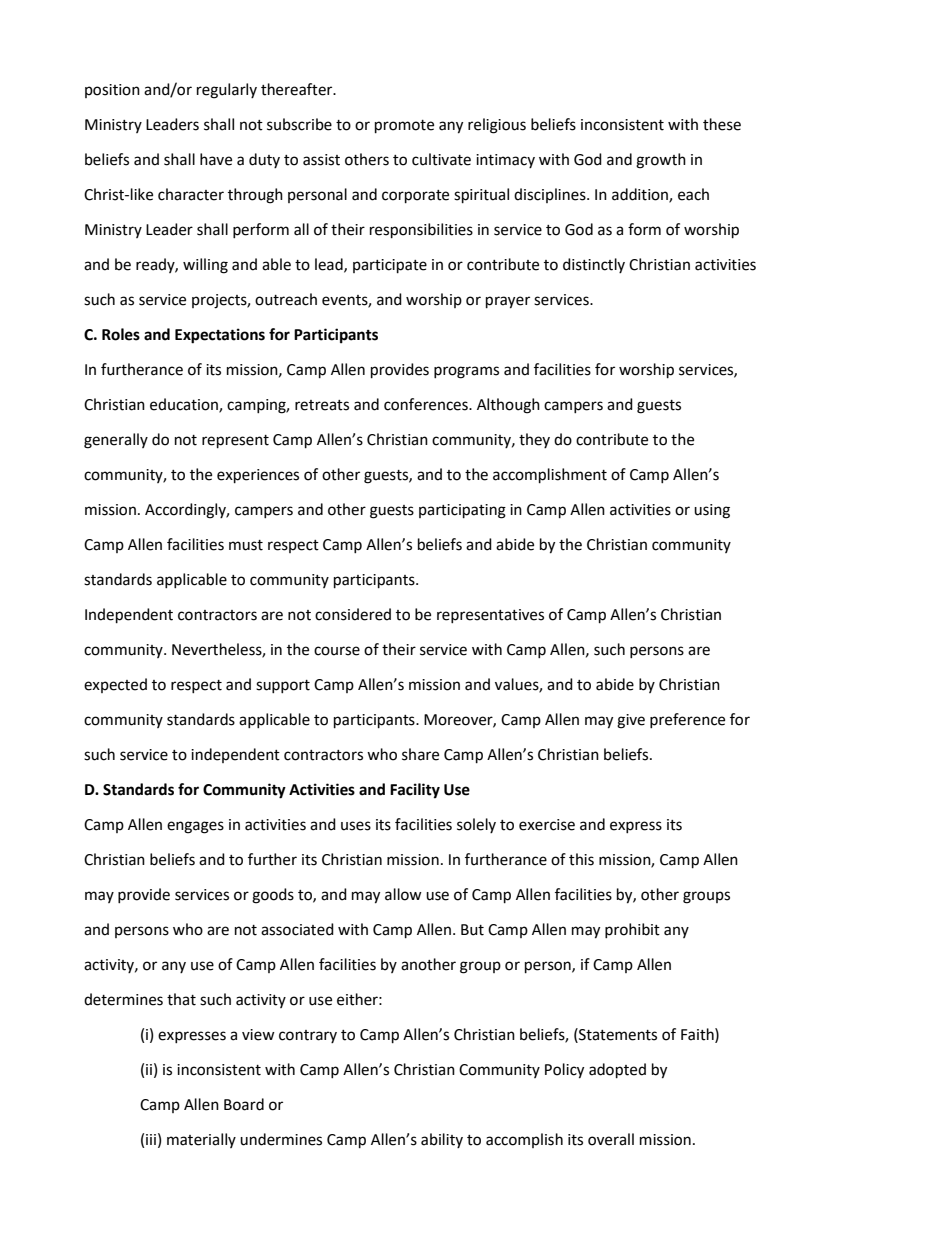  I want to click on materially, so click(201, 1140).
